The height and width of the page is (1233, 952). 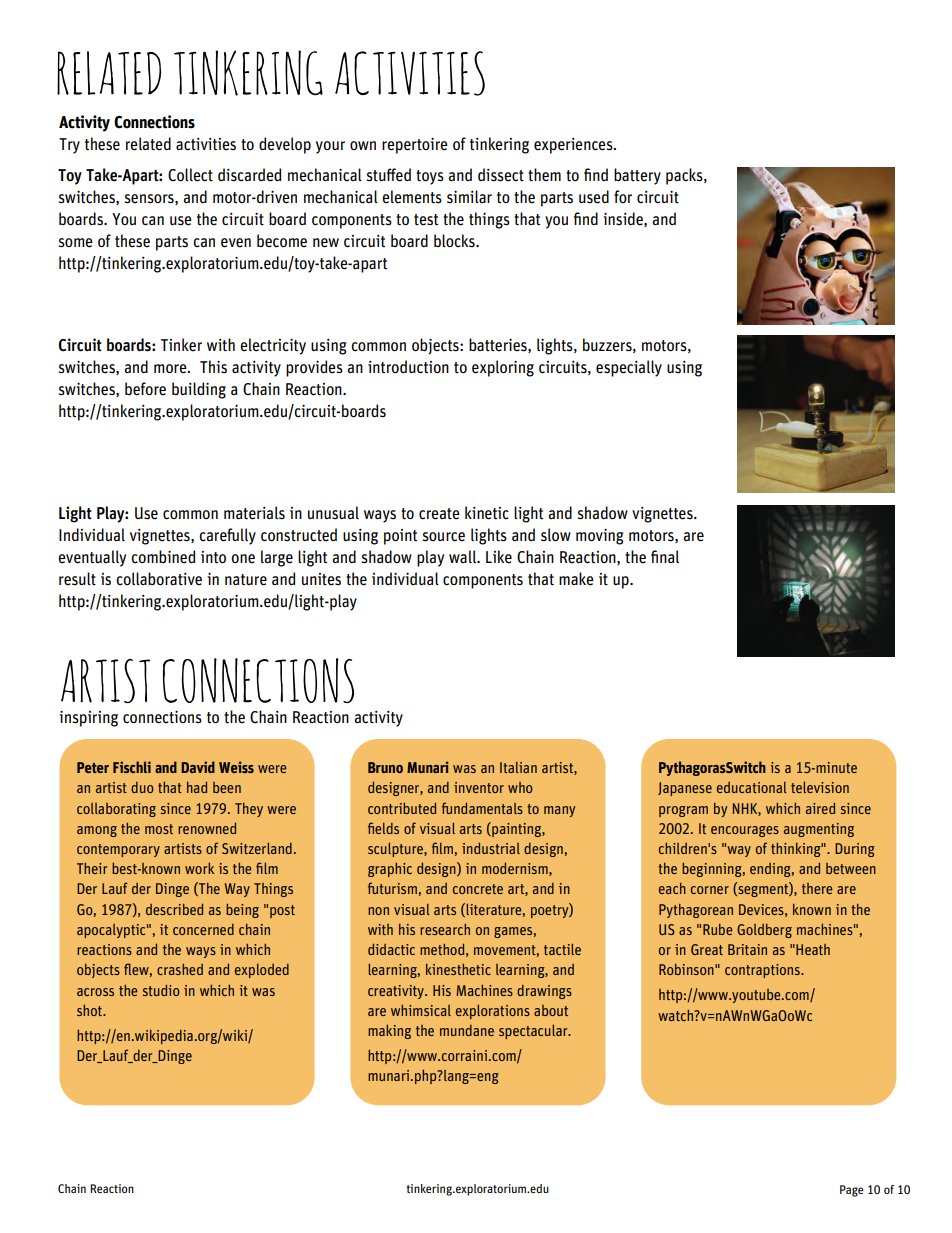 What do you see at coordinates (752, 787) in the page?
I see `educational` at bounding box center [752, 787].
